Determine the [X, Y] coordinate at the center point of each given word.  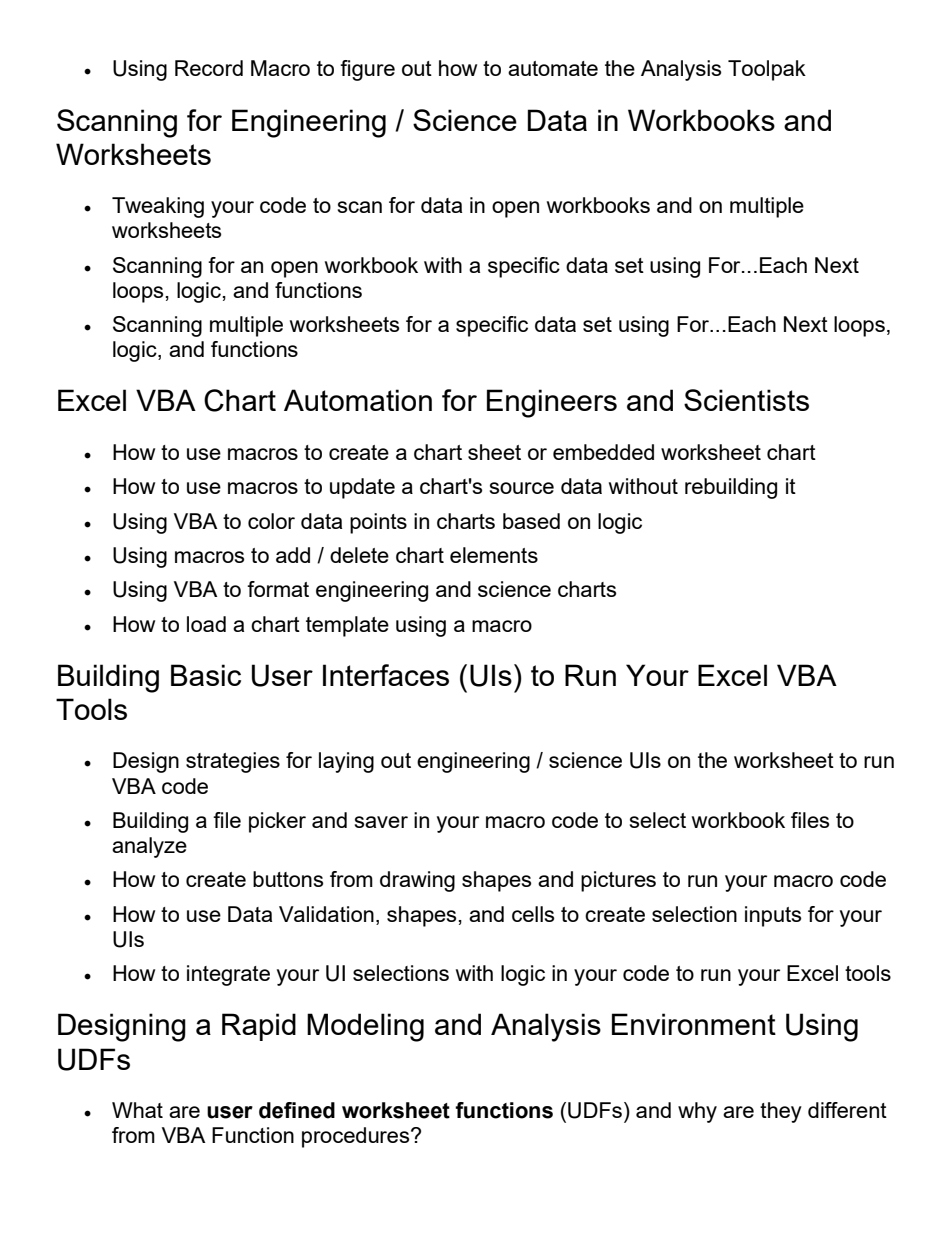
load [206, 624]
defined [297, 1110]
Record [209, 68]
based [531, 521]
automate [553, 68]
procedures [357, 1137]
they [781, 1112]
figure [367, 70]
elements [494, 555]
